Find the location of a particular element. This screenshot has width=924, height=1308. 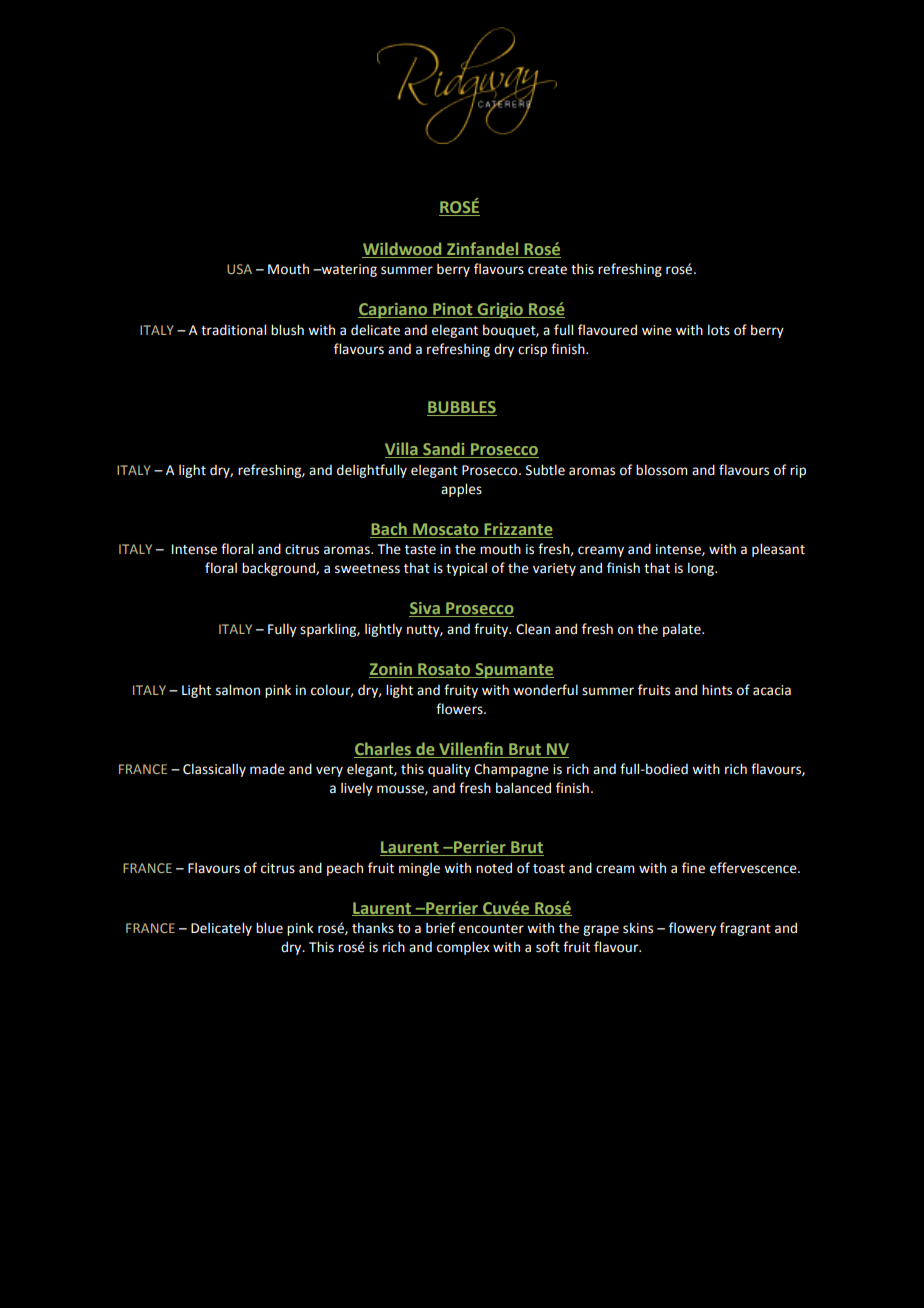

typical is located at coordinates (466, 569).
